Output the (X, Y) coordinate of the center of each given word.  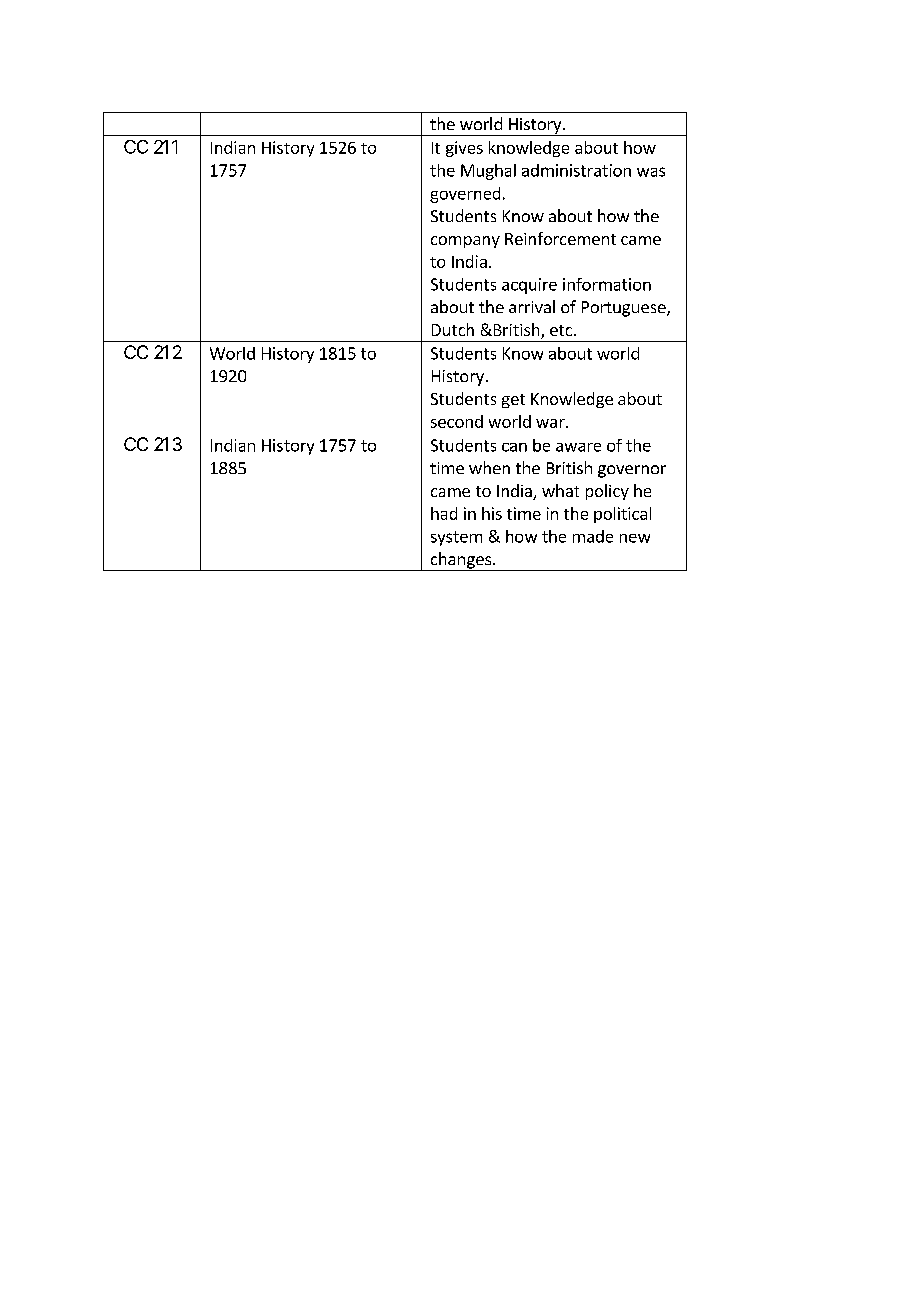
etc (562, 330)
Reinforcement (560, 238)
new (635, 538)
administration (576, 170)
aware (578, 447)
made (593, 536)
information (607, 284)
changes (460, 561)
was (651, 172)
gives (464, 149)
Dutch (453, 329)
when (489, 467)
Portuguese (625, 309)
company (465, 242)
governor (632, 471)
